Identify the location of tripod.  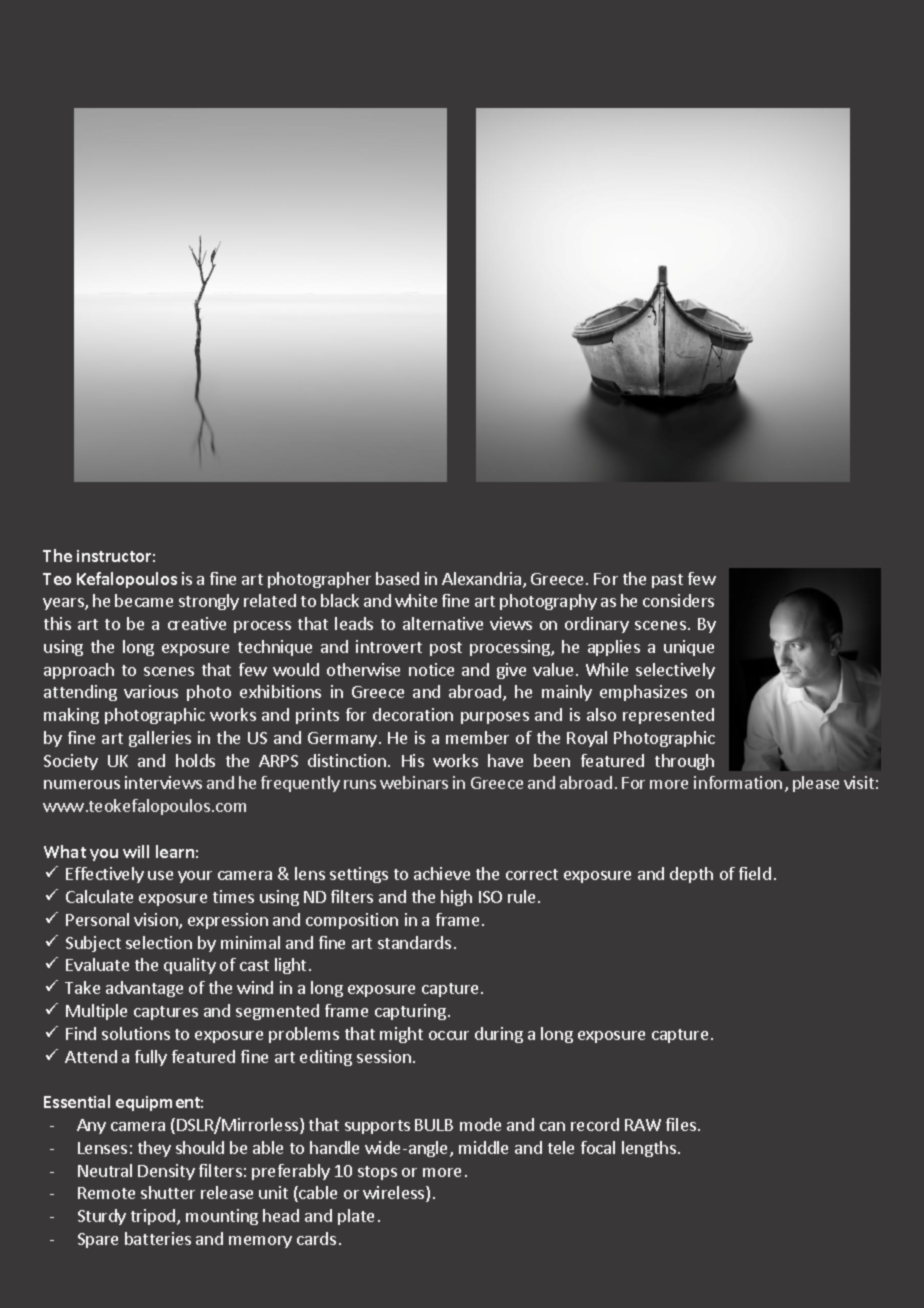
(154, 1217).
